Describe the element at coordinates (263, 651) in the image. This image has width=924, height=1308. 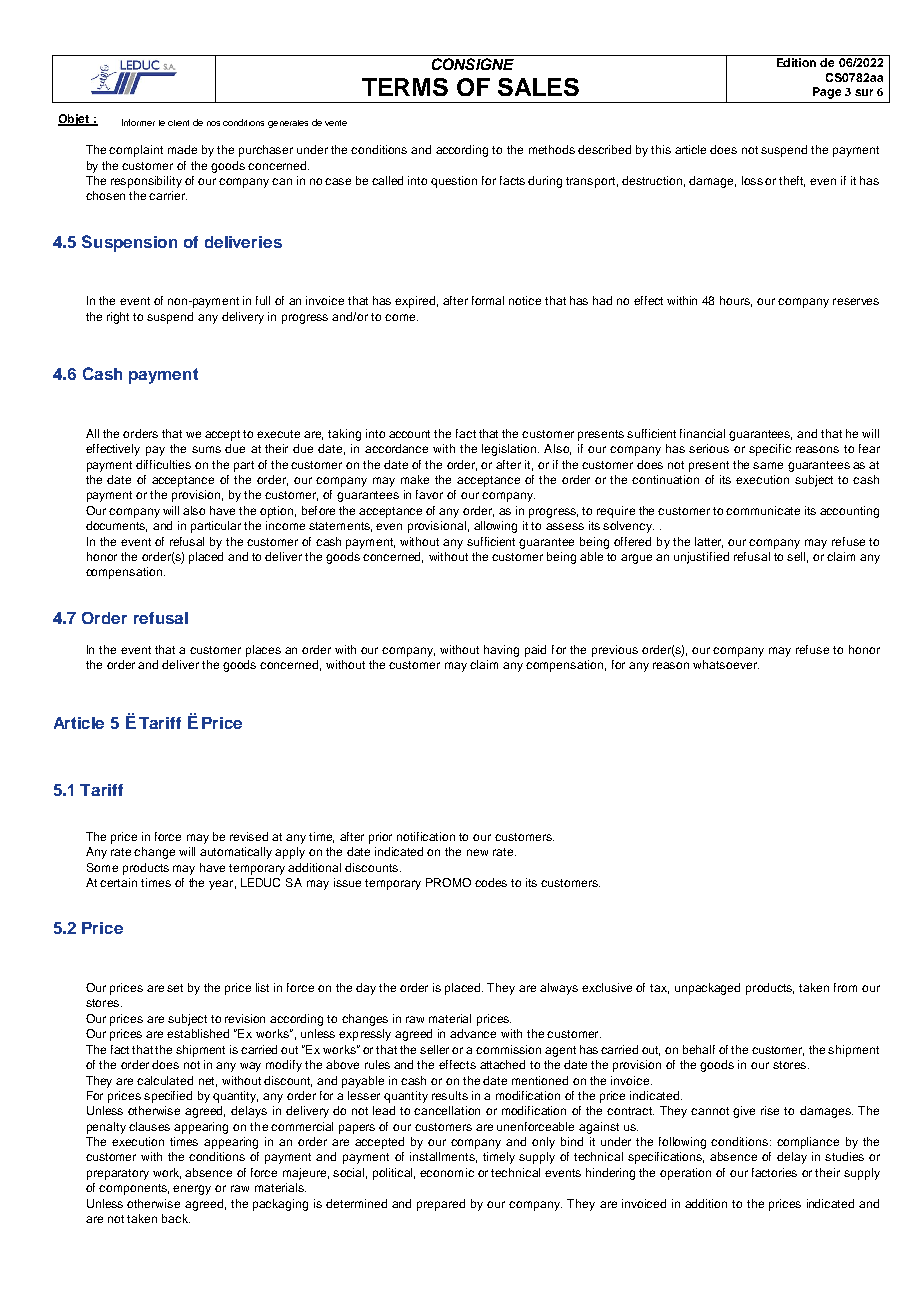
I see `places` at that location.
